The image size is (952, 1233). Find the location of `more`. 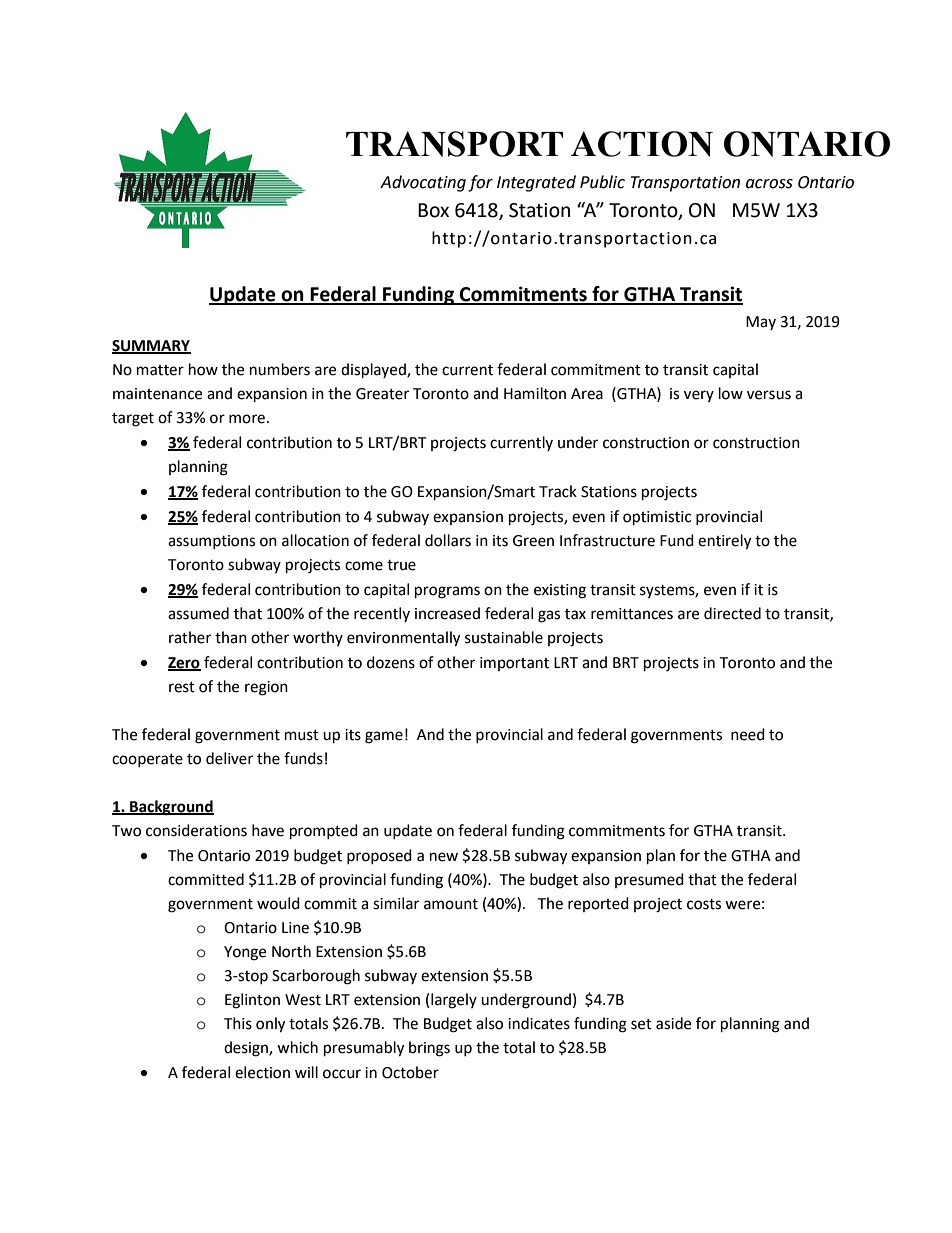

more is located at coordinates (247, 419).
